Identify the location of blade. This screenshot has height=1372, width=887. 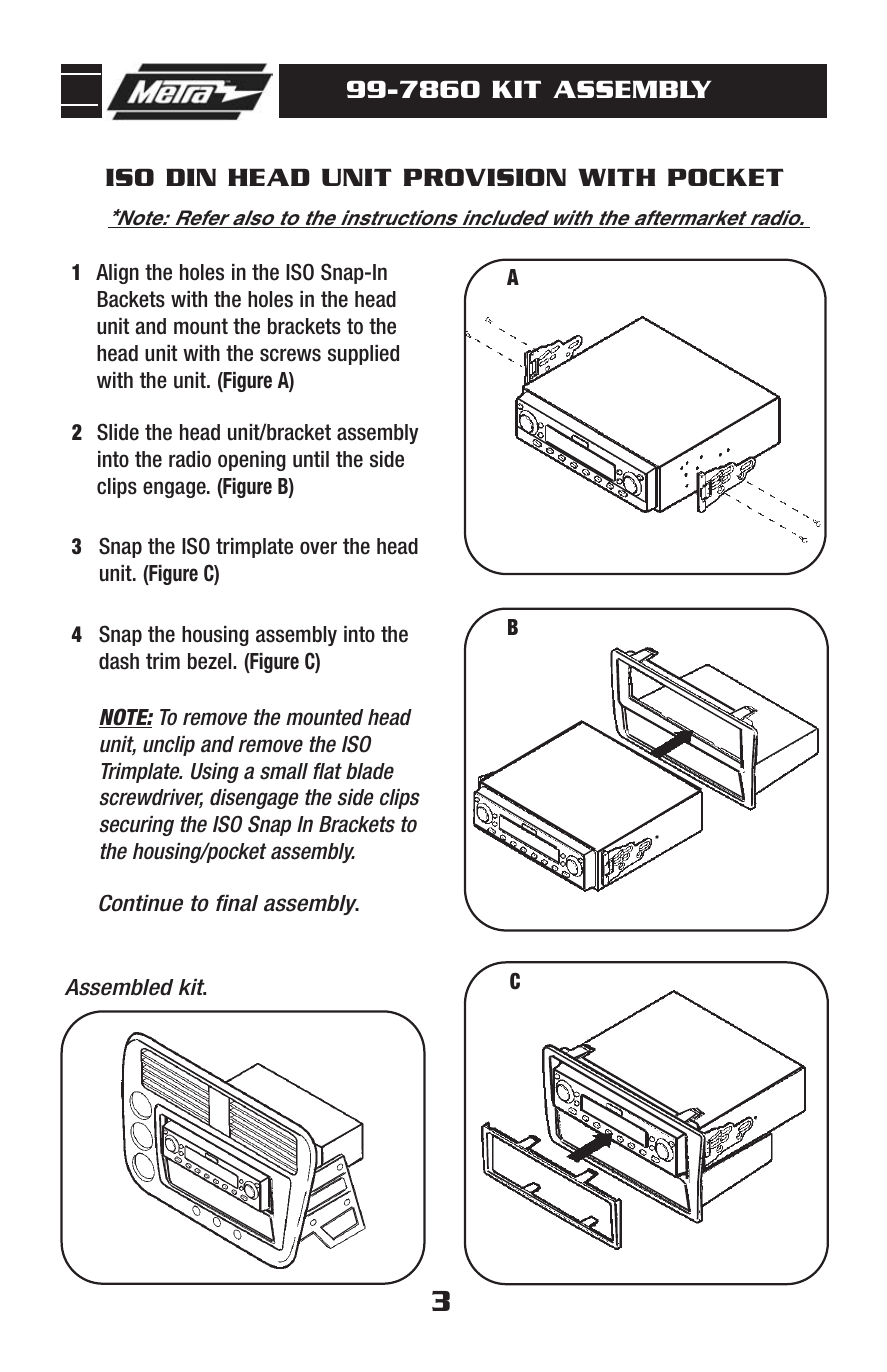
(370, 771).
